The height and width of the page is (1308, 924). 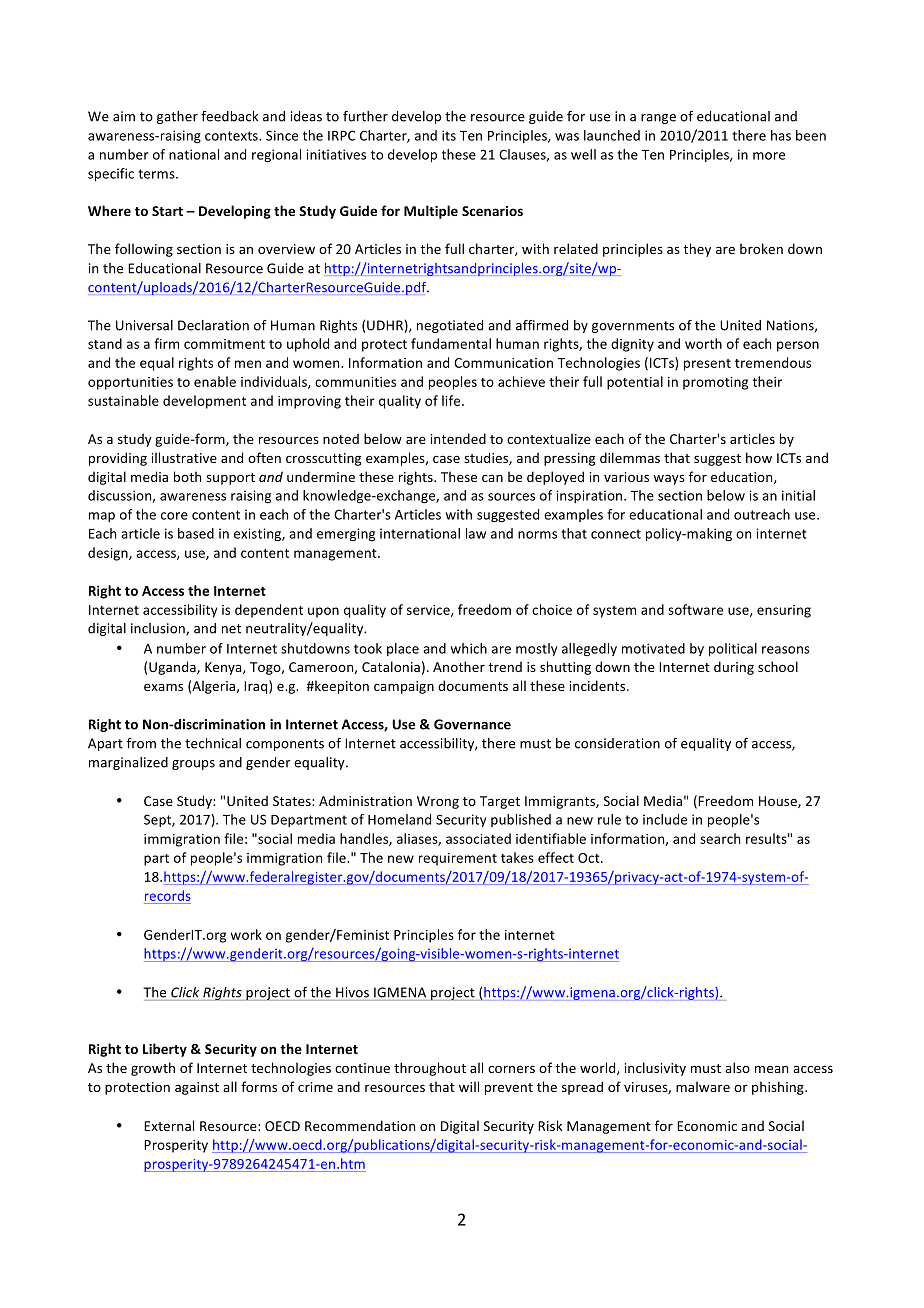 What do you see at coordinates (177, 117) in the page?
I see `gather` at bounding box center [177, 117].
